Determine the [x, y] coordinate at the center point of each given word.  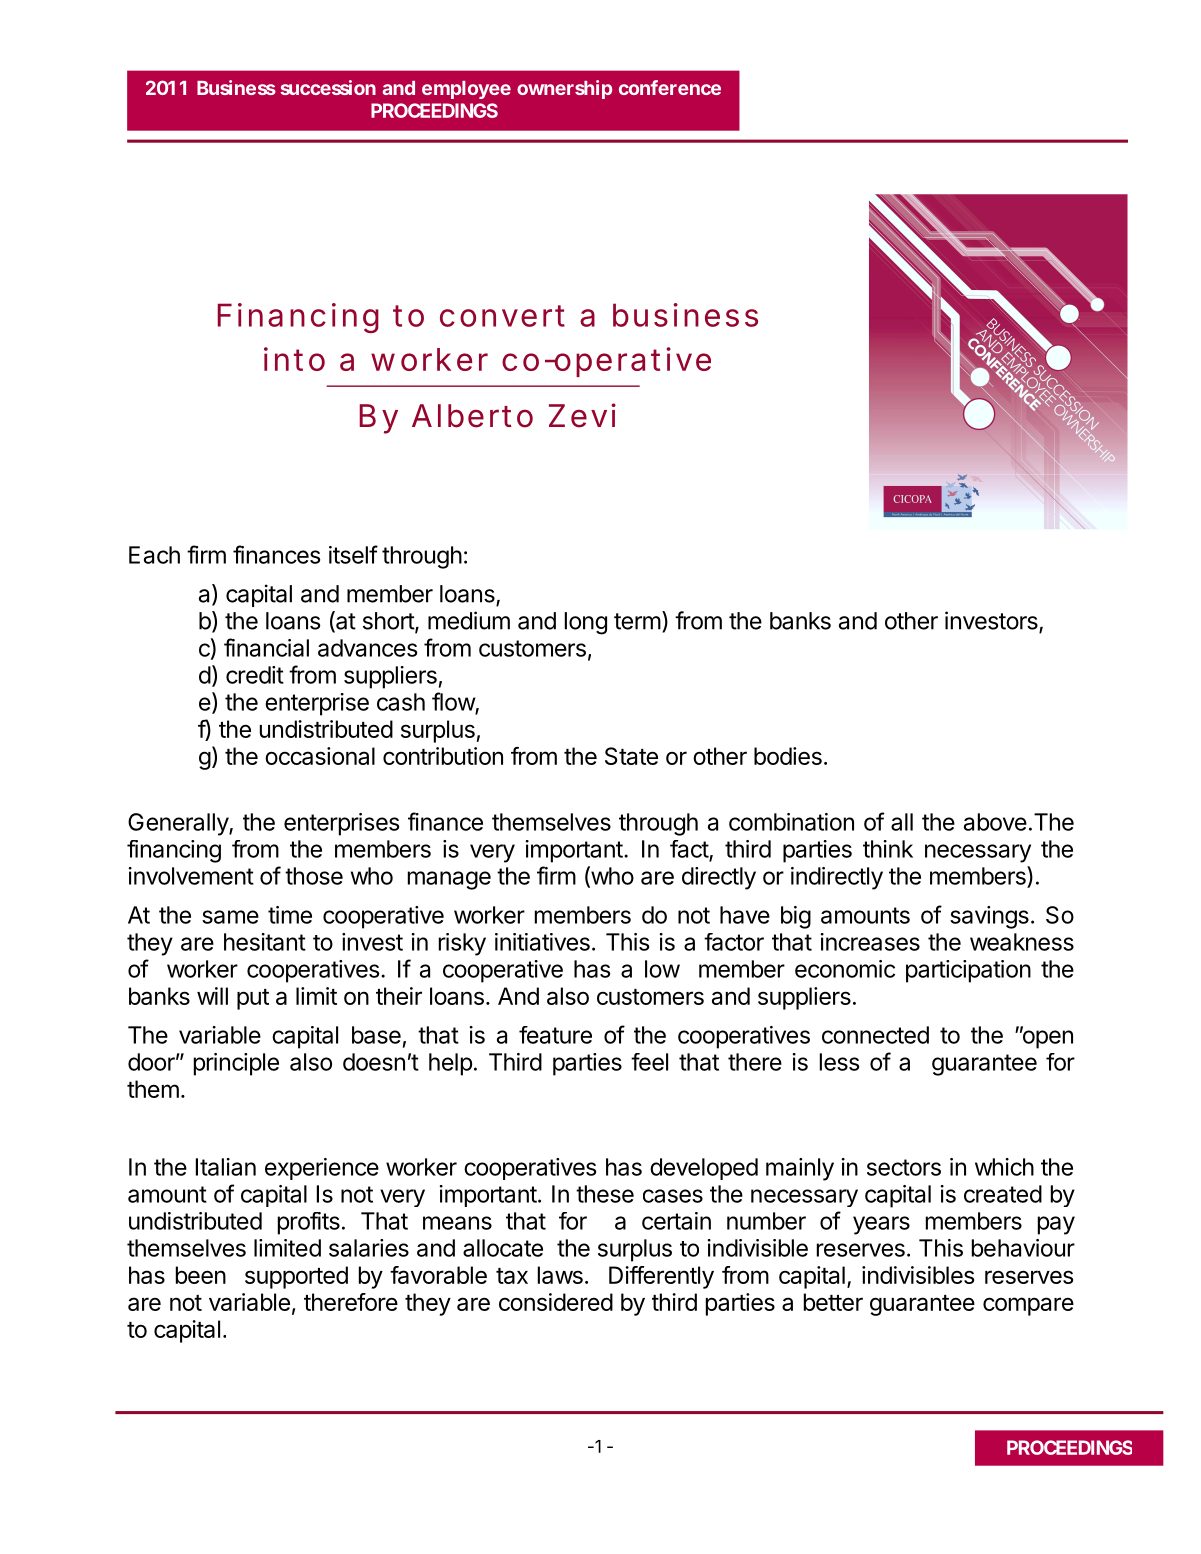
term [637, 621]
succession [328, 87]
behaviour [1023, 1248]
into [294, 359]
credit [255, 675]
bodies [788, 756]
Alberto [472, 416]
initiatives [542, 942]
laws [560, 1275]
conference [670, 87]
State [631, 756]
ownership [564, 89]
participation [968, 971]
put [253, 999]
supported [296, 1277]
